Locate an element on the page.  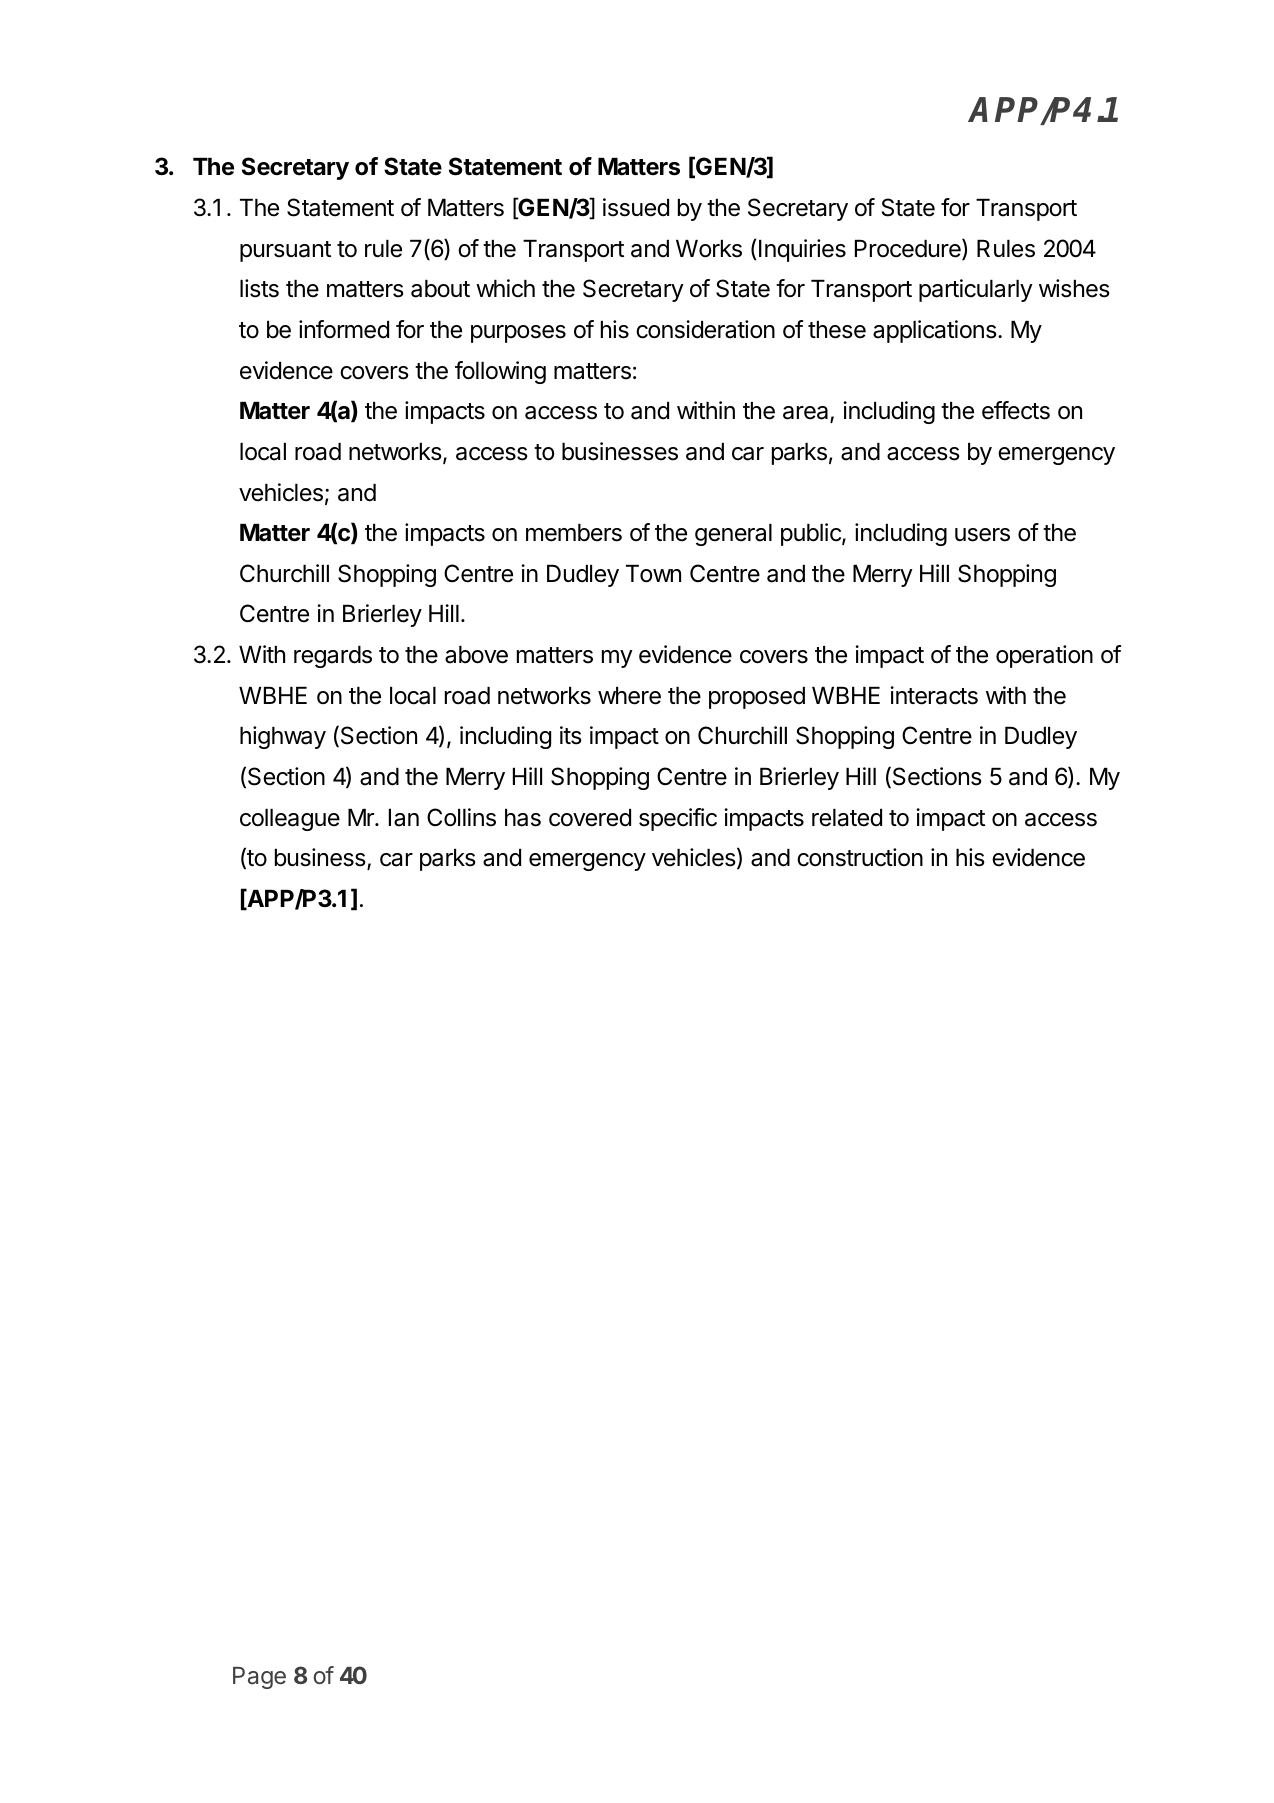
Page is located at coordinates (259, 1678).
